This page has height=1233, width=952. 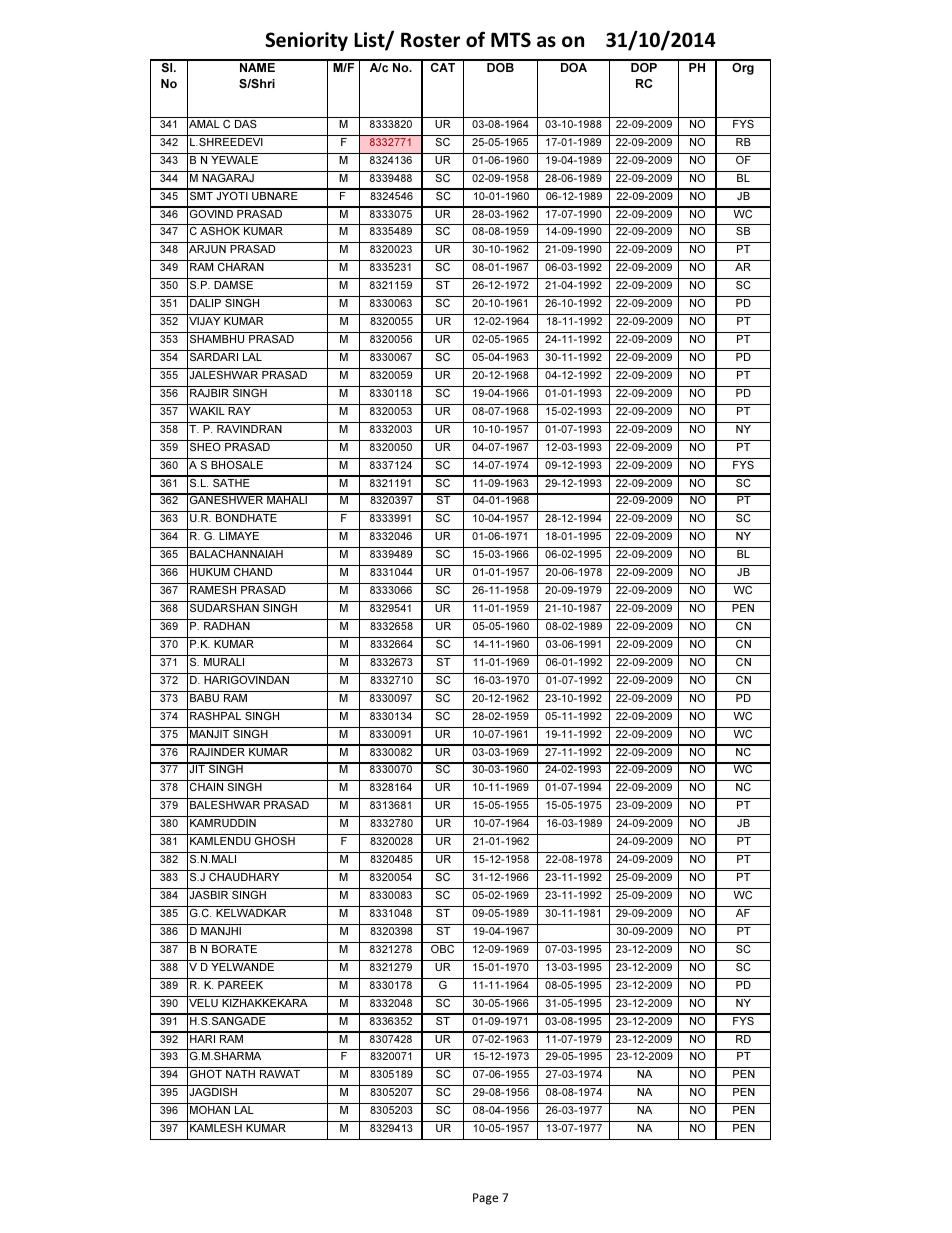 I want to click on RAVINDRAN, so click(x=249, y=429).
